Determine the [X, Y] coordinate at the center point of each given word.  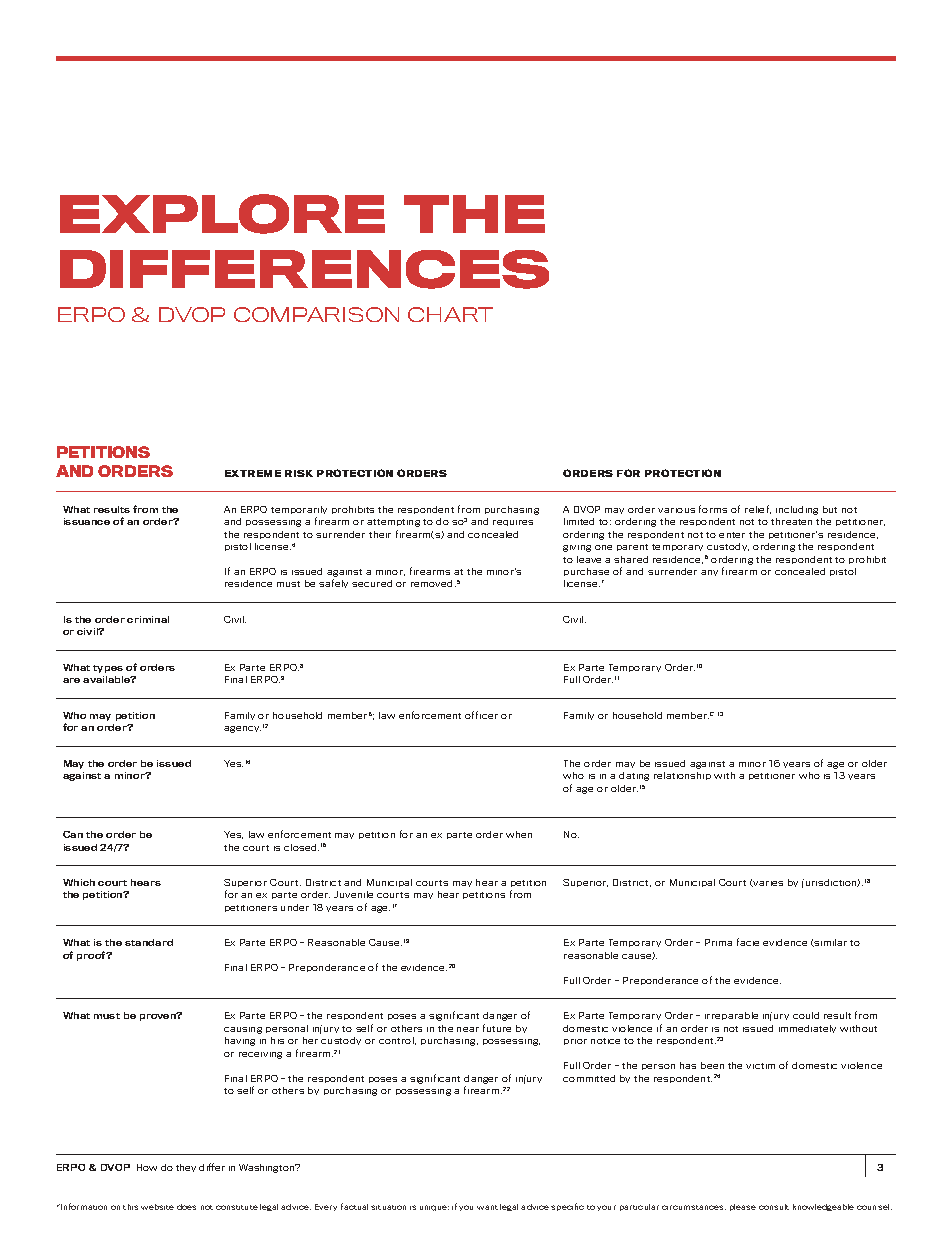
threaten [791, 521]
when [519, 834]
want [487, 1207]
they [186, 1168]
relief [758, 509]
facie [748, 942]
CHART [450, 314]
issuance [87, 521]
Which [79, 882]
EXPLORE [222, 214]
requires [513, 523]
